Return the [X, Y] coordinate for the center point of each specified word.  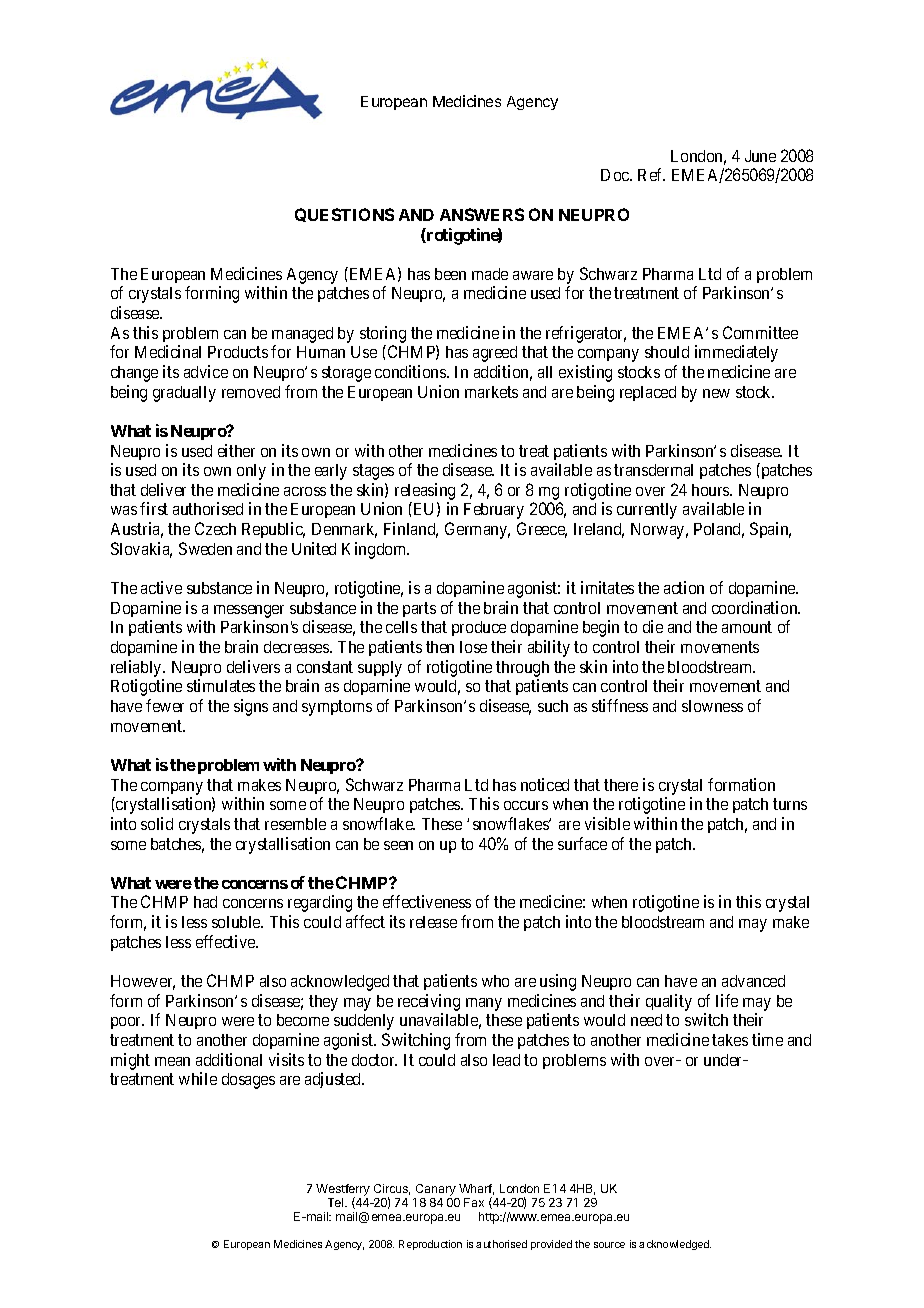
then [440, 647]
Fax [474, 1202]
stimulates [221, 685]
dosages [248, 1081]
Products [238, 352]
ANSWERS [482, 214]
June [760, 156]
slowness [712, 706]
